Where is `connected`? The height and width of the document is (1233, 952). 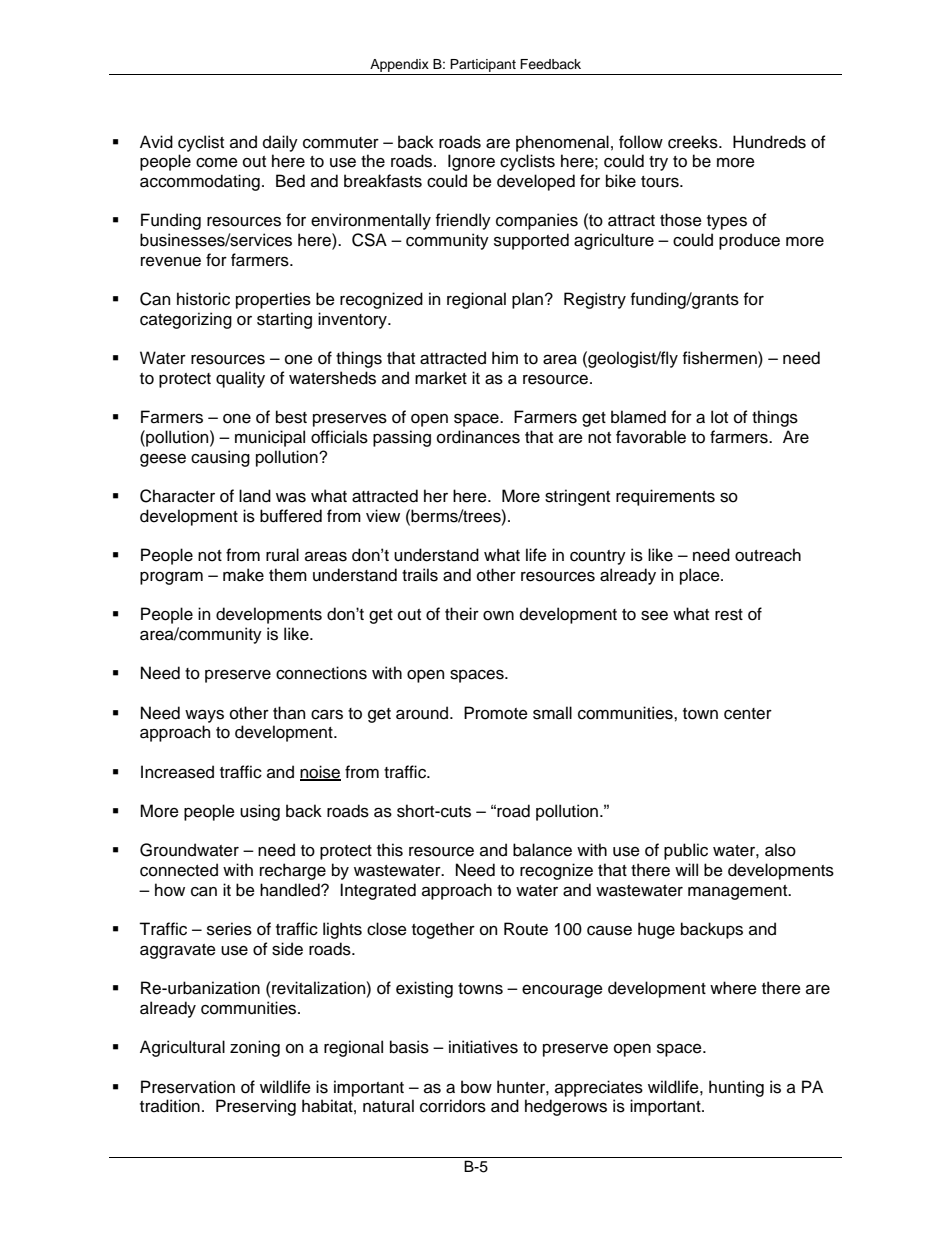
connected is located at coordinates (179, 870).
